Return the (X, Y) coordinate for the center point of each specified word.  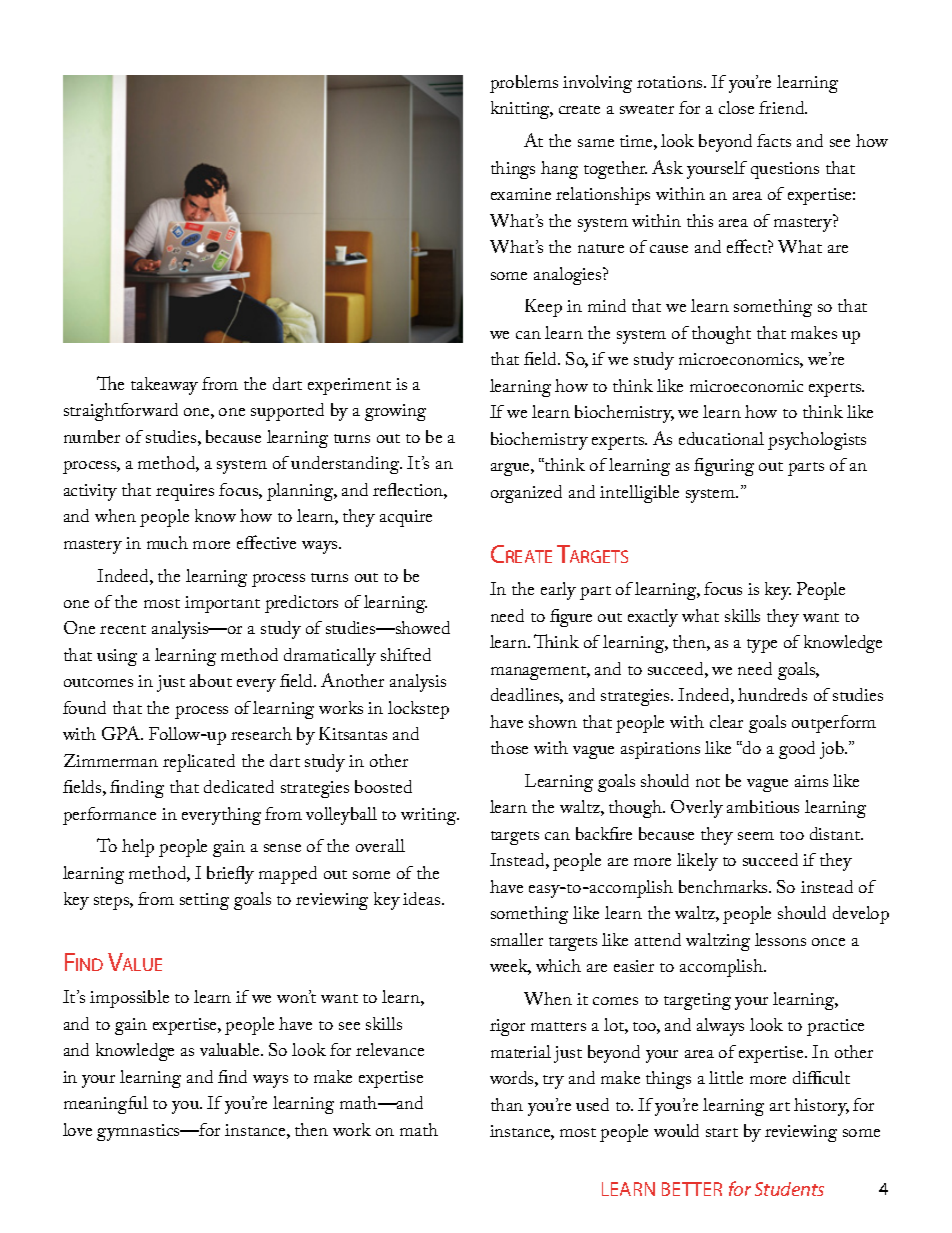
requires (185, 492)
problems (524, 84)
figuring (724, 467)
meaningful (106, 1105)
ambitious (763, 806)
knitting (522, 110)
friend (783, 107)
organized (526, 494)
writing (430, 816)
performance (109, 816)
